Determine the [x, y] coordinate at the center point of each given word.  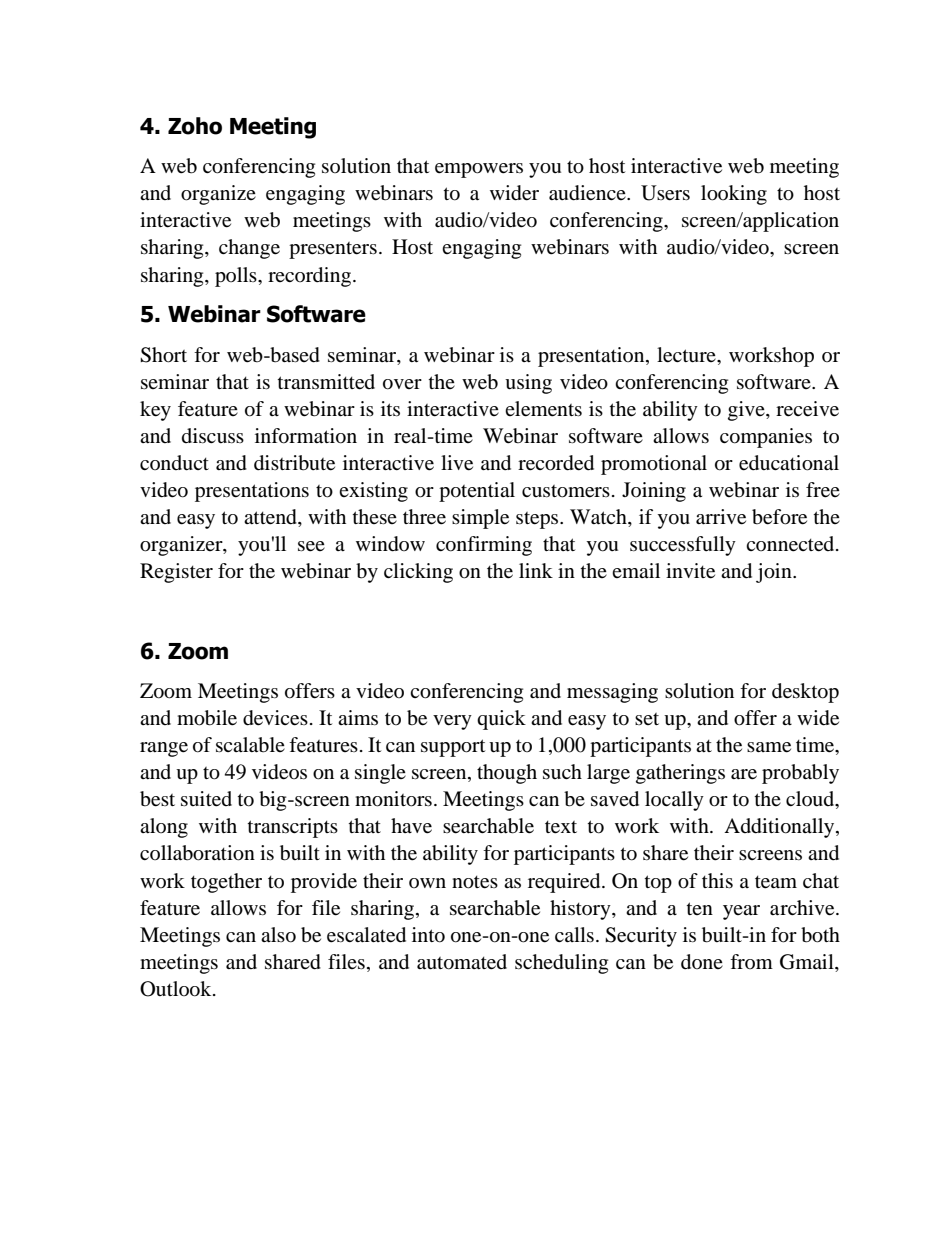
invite [690, 571]
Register [176, 573]
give [747, 411]
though [507, 774]
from [751, 961]
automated [462, 962]
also [278, 935]
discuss [213, 435]
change [249, 249]
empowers [479, 170]
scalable [250, 745]
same [769, 747]
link [536, 570]
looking [734, 195]
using [528, 384]
